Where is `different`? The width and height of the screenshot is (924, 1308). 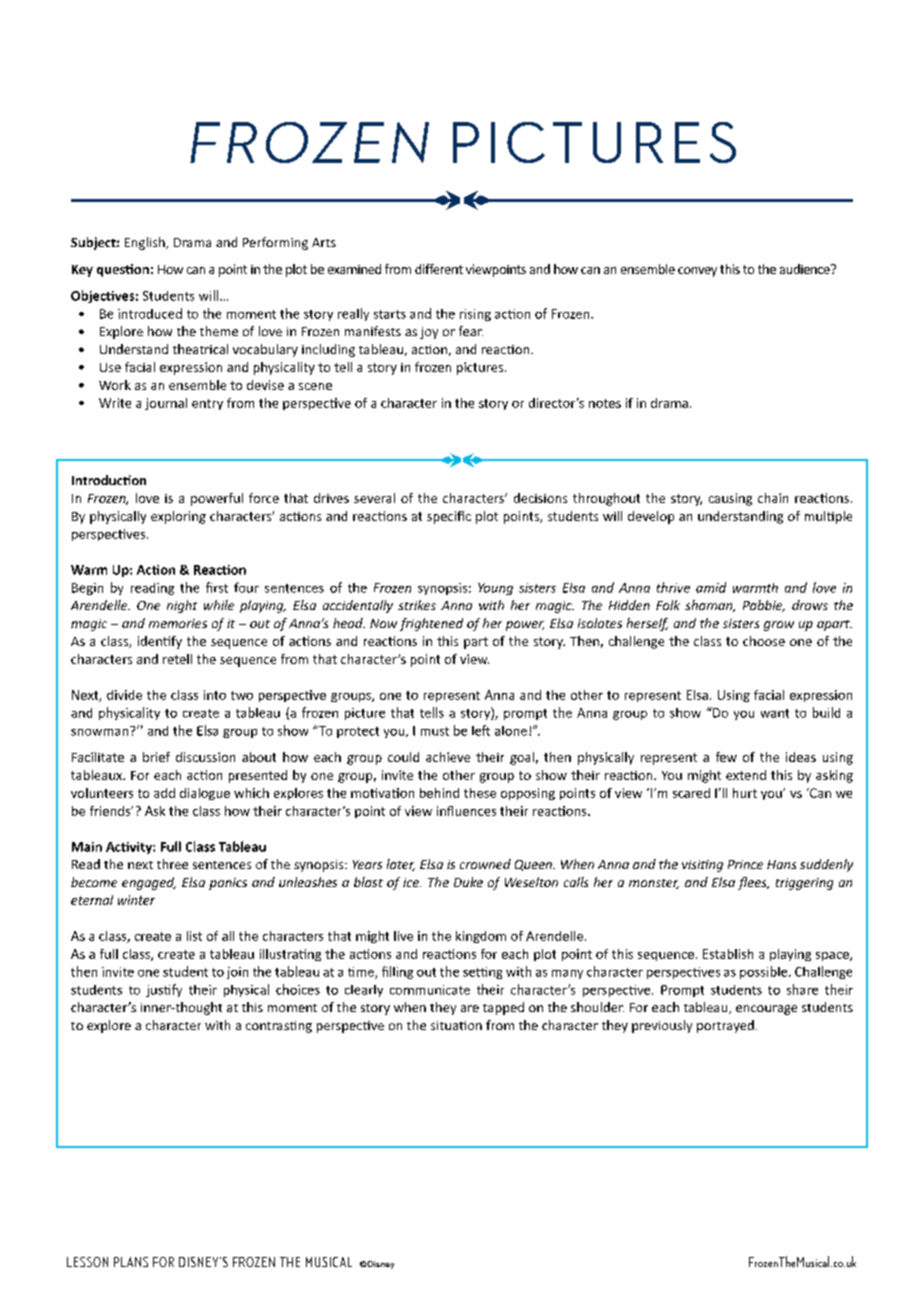
different is located at coordinates (439, 269).
